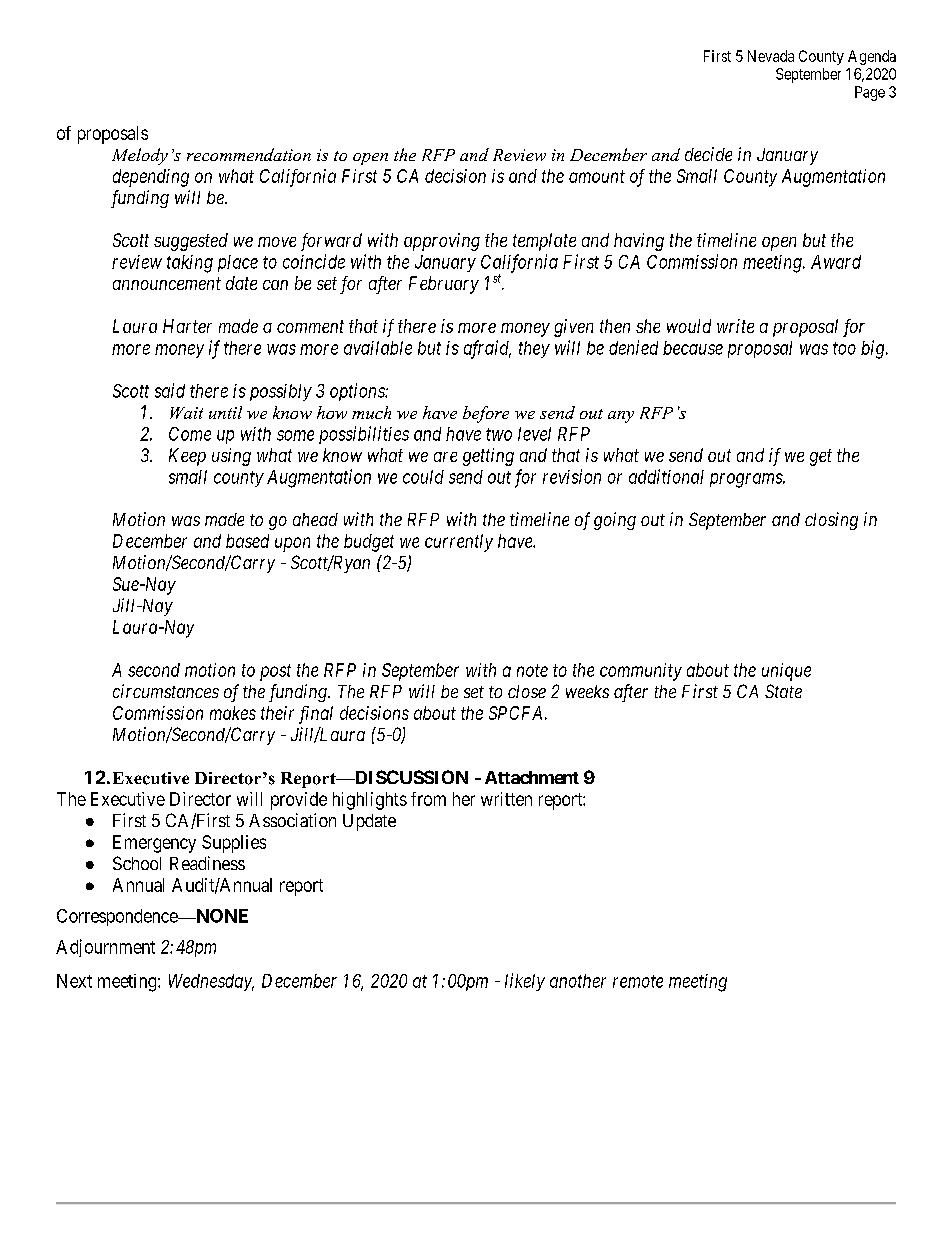  What do you see at coordinates (211, 982) in the page?
I see `Wednesday` at bounding box center [211, 982].
